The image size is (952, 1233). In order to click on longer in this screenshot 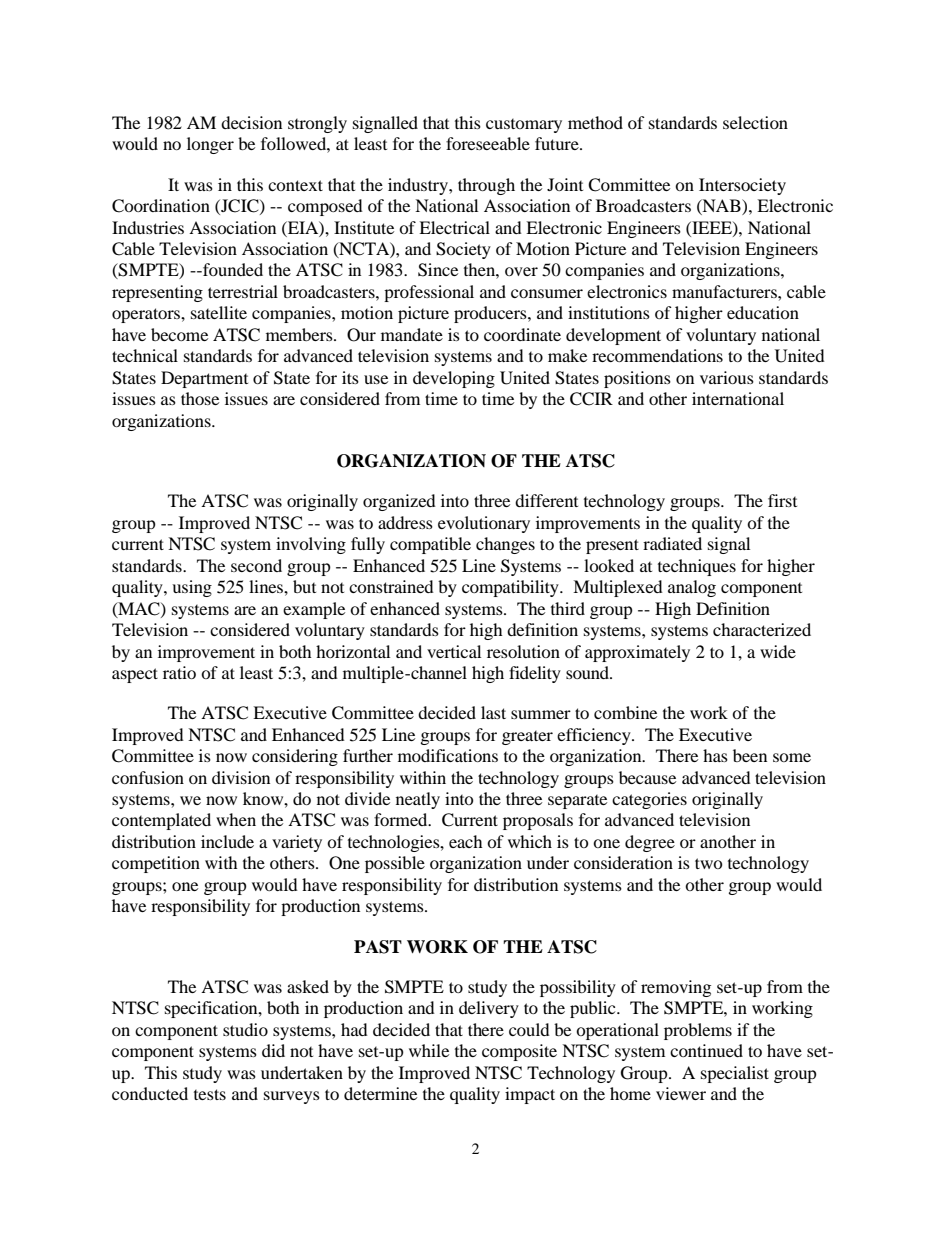, I will do `click(210, 145)`.
